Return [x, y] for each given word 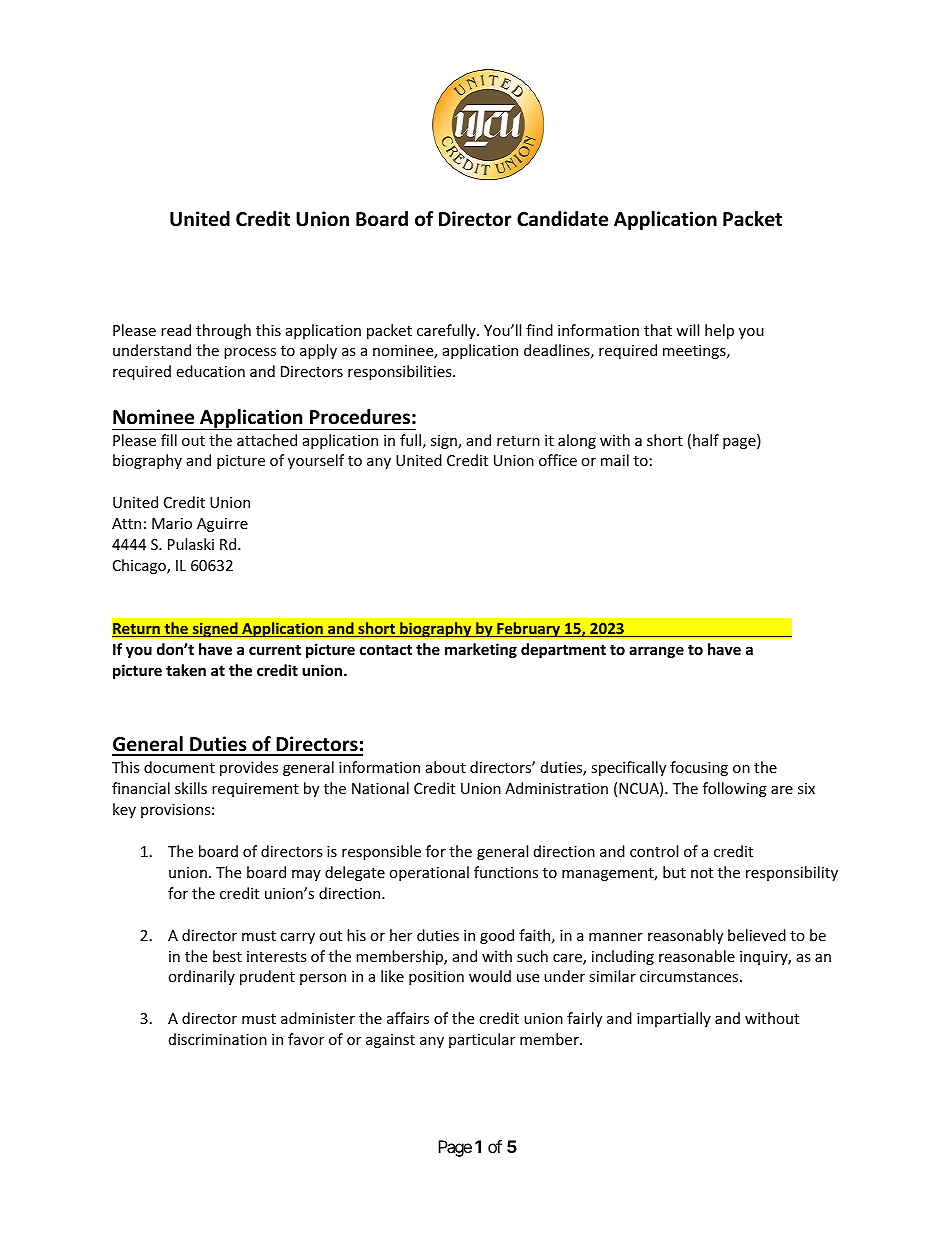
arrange [656, 652]
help [719, 331]
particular [482, 1040]
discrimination [218, 1039]
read [176, 330]
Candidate [562, 219]
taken [186, 670]
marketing [481, 650]
